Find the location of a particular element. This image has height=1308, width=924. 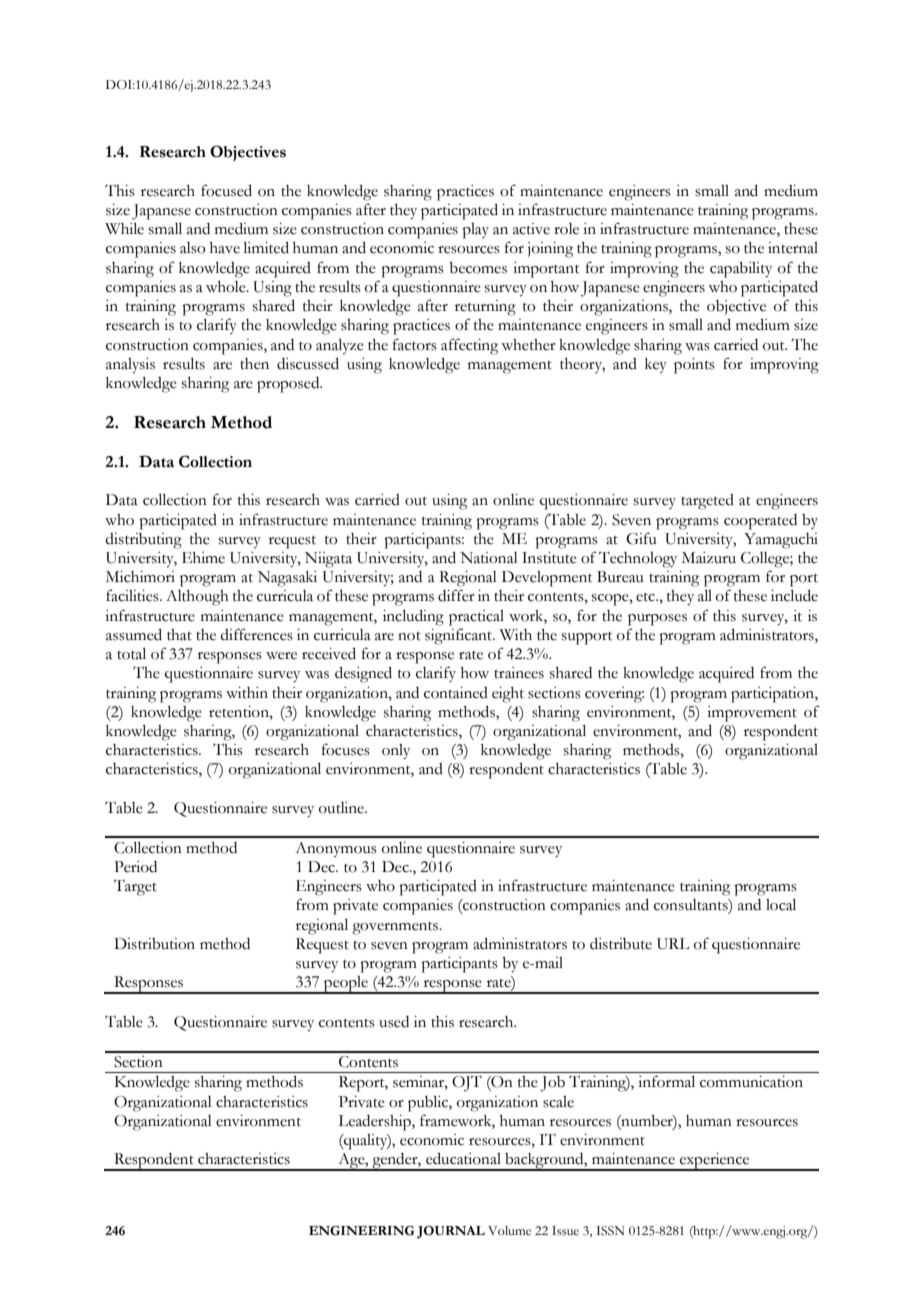

also is located at coordinates (193, 248).
